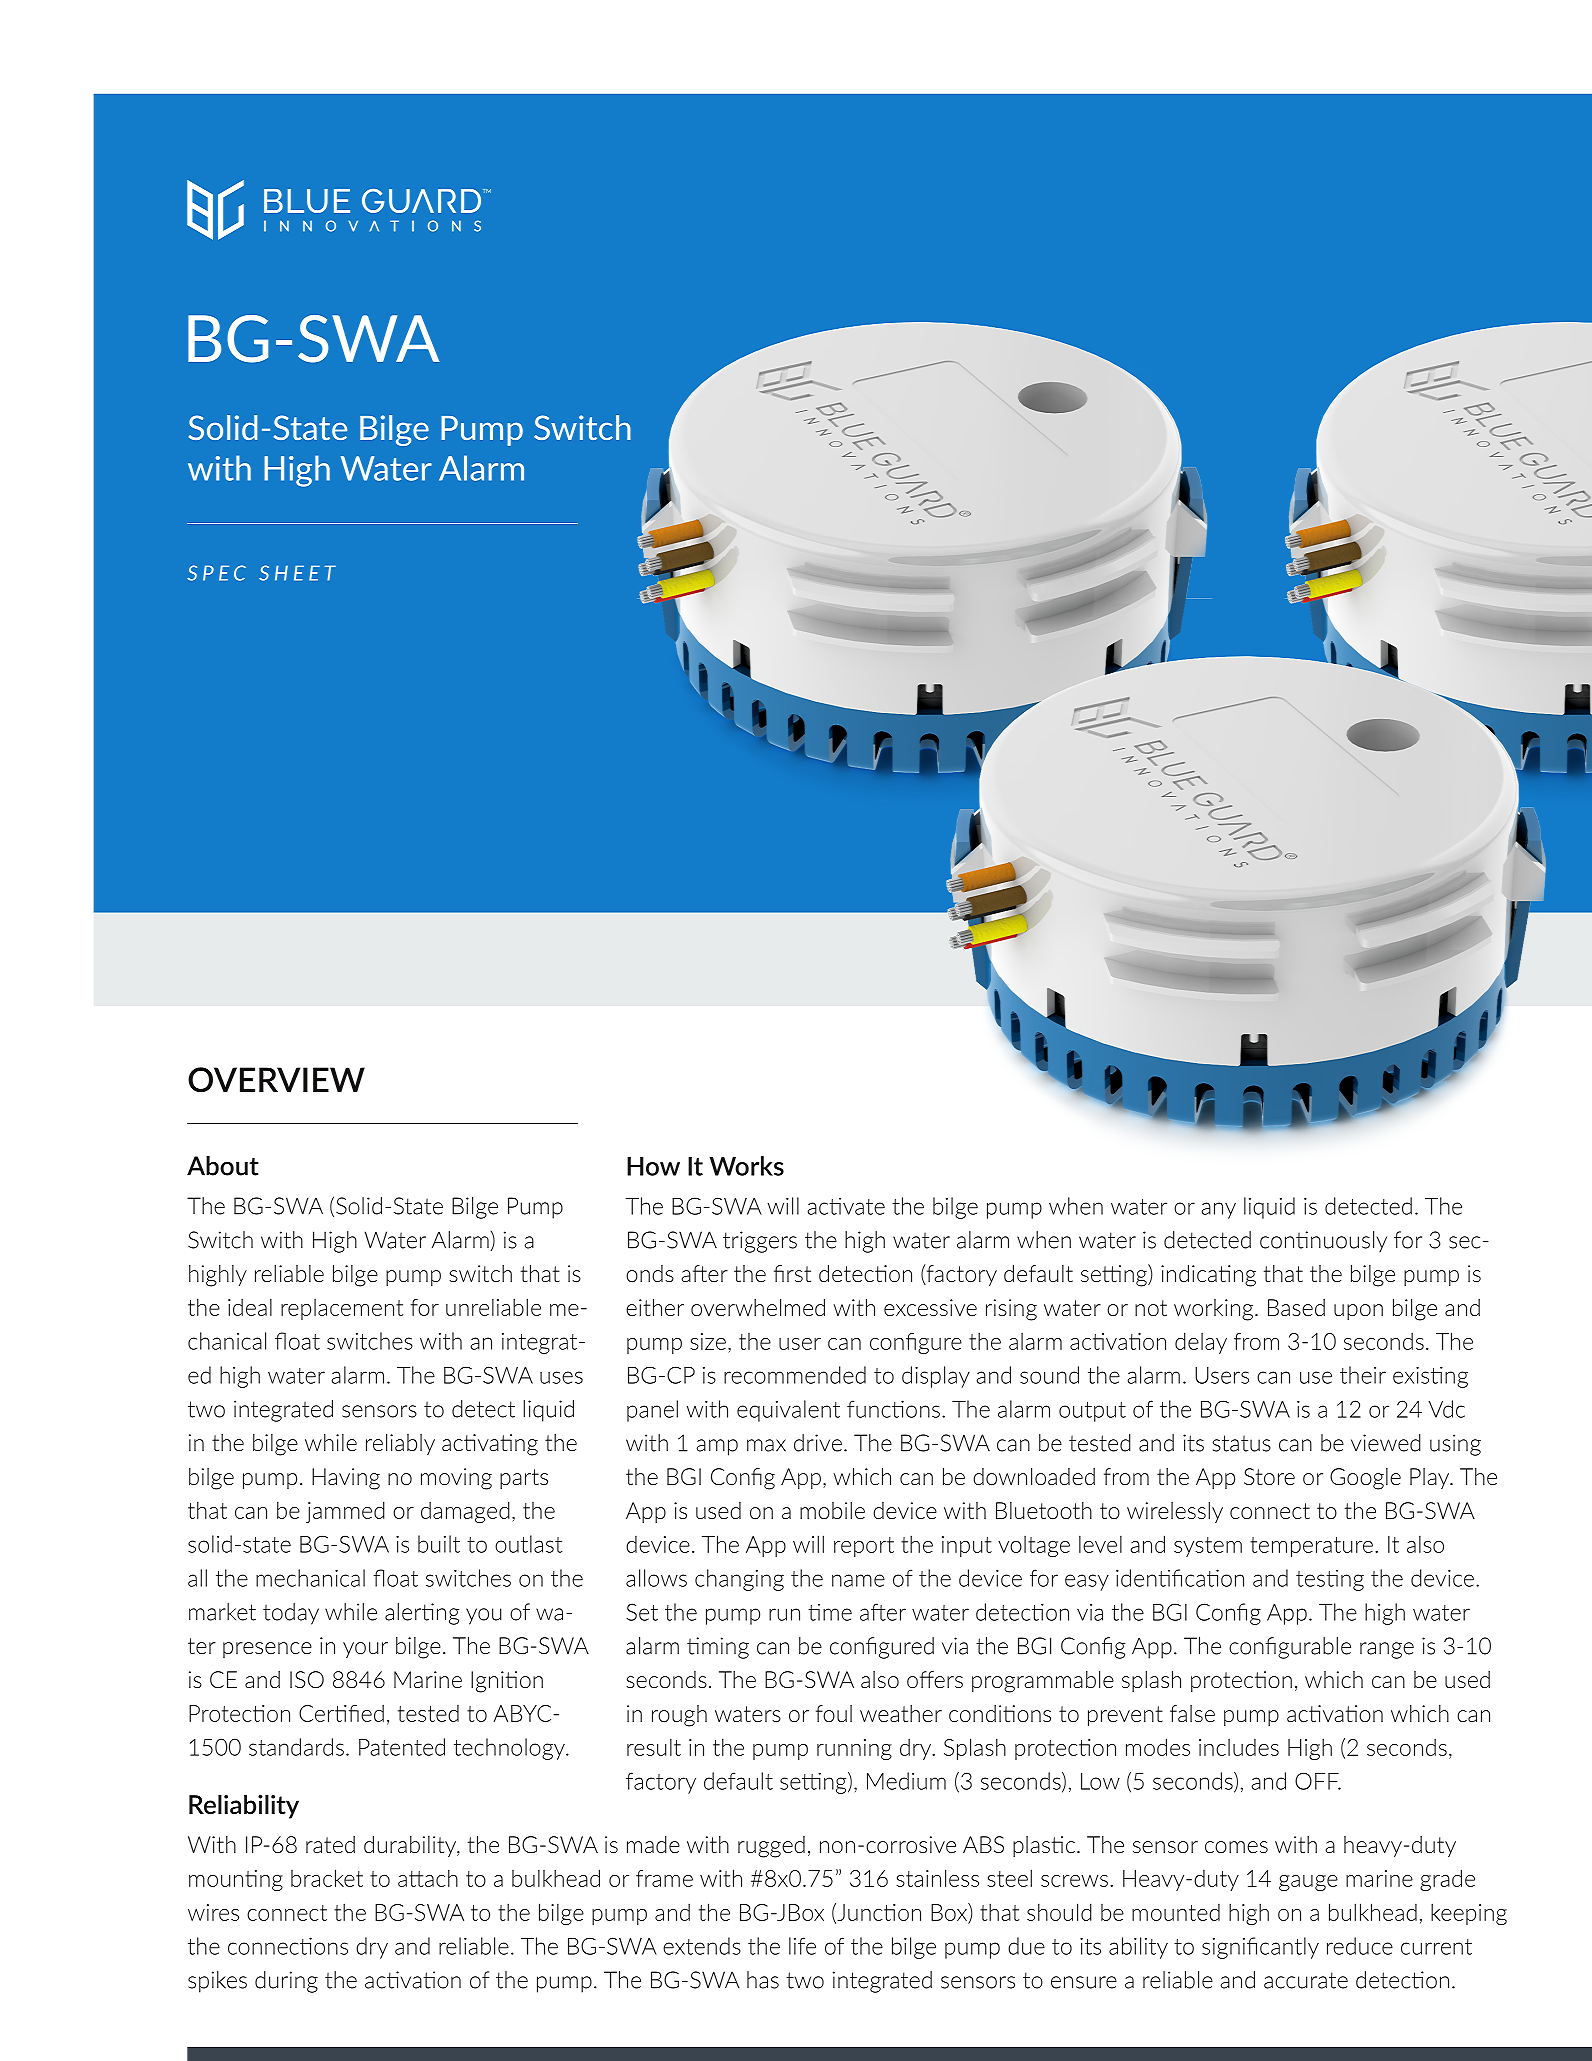 The height and width of the screenshot is (2061, 1592). What do you see at coordinates (297, 573) in the screenshot?
I see `SHEET` at bounding box center [297, 573].
